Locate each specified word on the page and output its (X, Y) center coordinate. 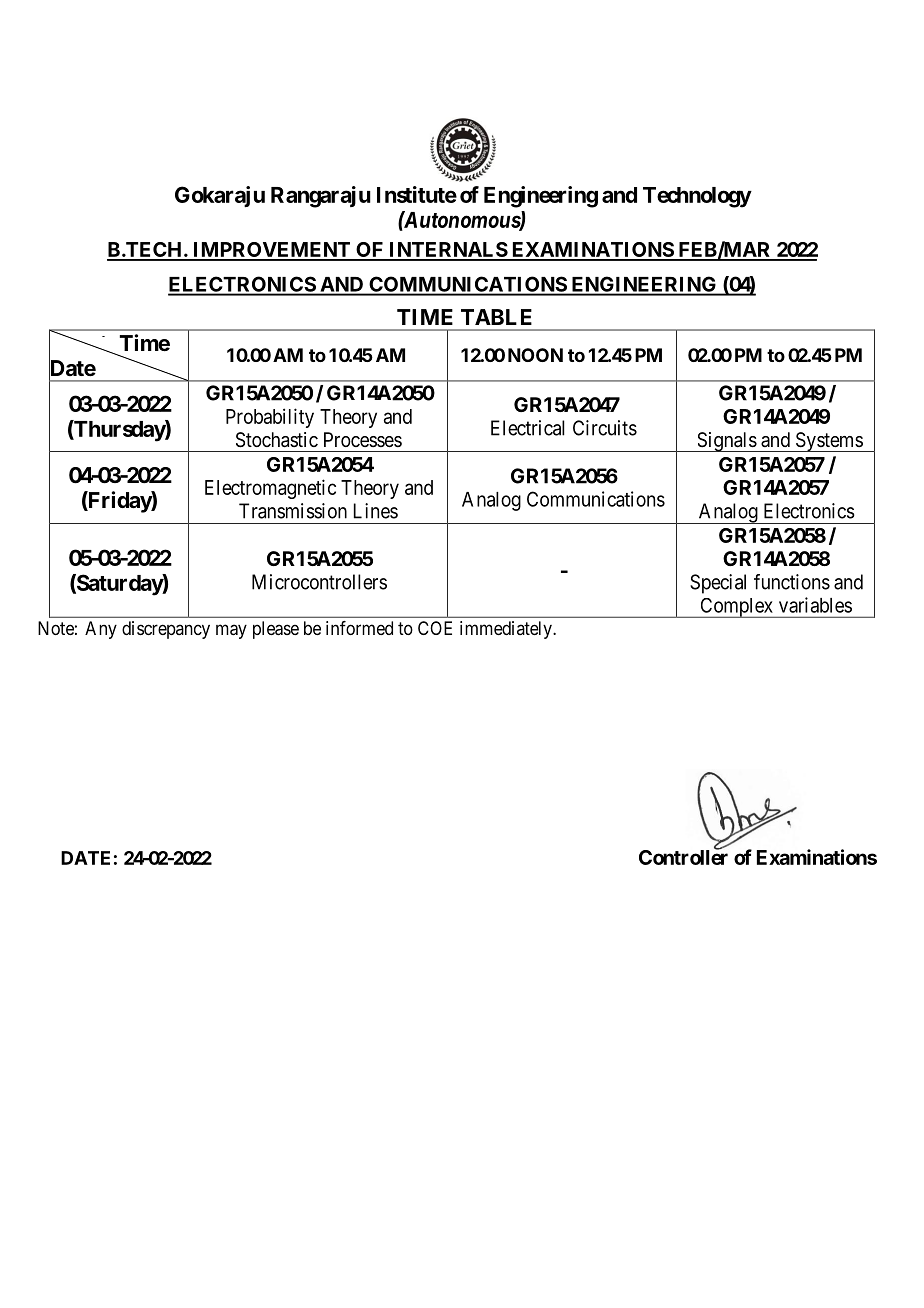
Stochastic (277, 440)
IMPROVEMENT (272, 251)
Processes (363, 440)
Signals (726, 442)
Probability (270, 418)
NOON (535, 355)
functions (792, 582)
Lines (376, 511)
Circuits (605, 428)
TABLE (496, 317)
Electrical (528, 428)
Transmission (293, 511)
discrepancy (166, 630)
